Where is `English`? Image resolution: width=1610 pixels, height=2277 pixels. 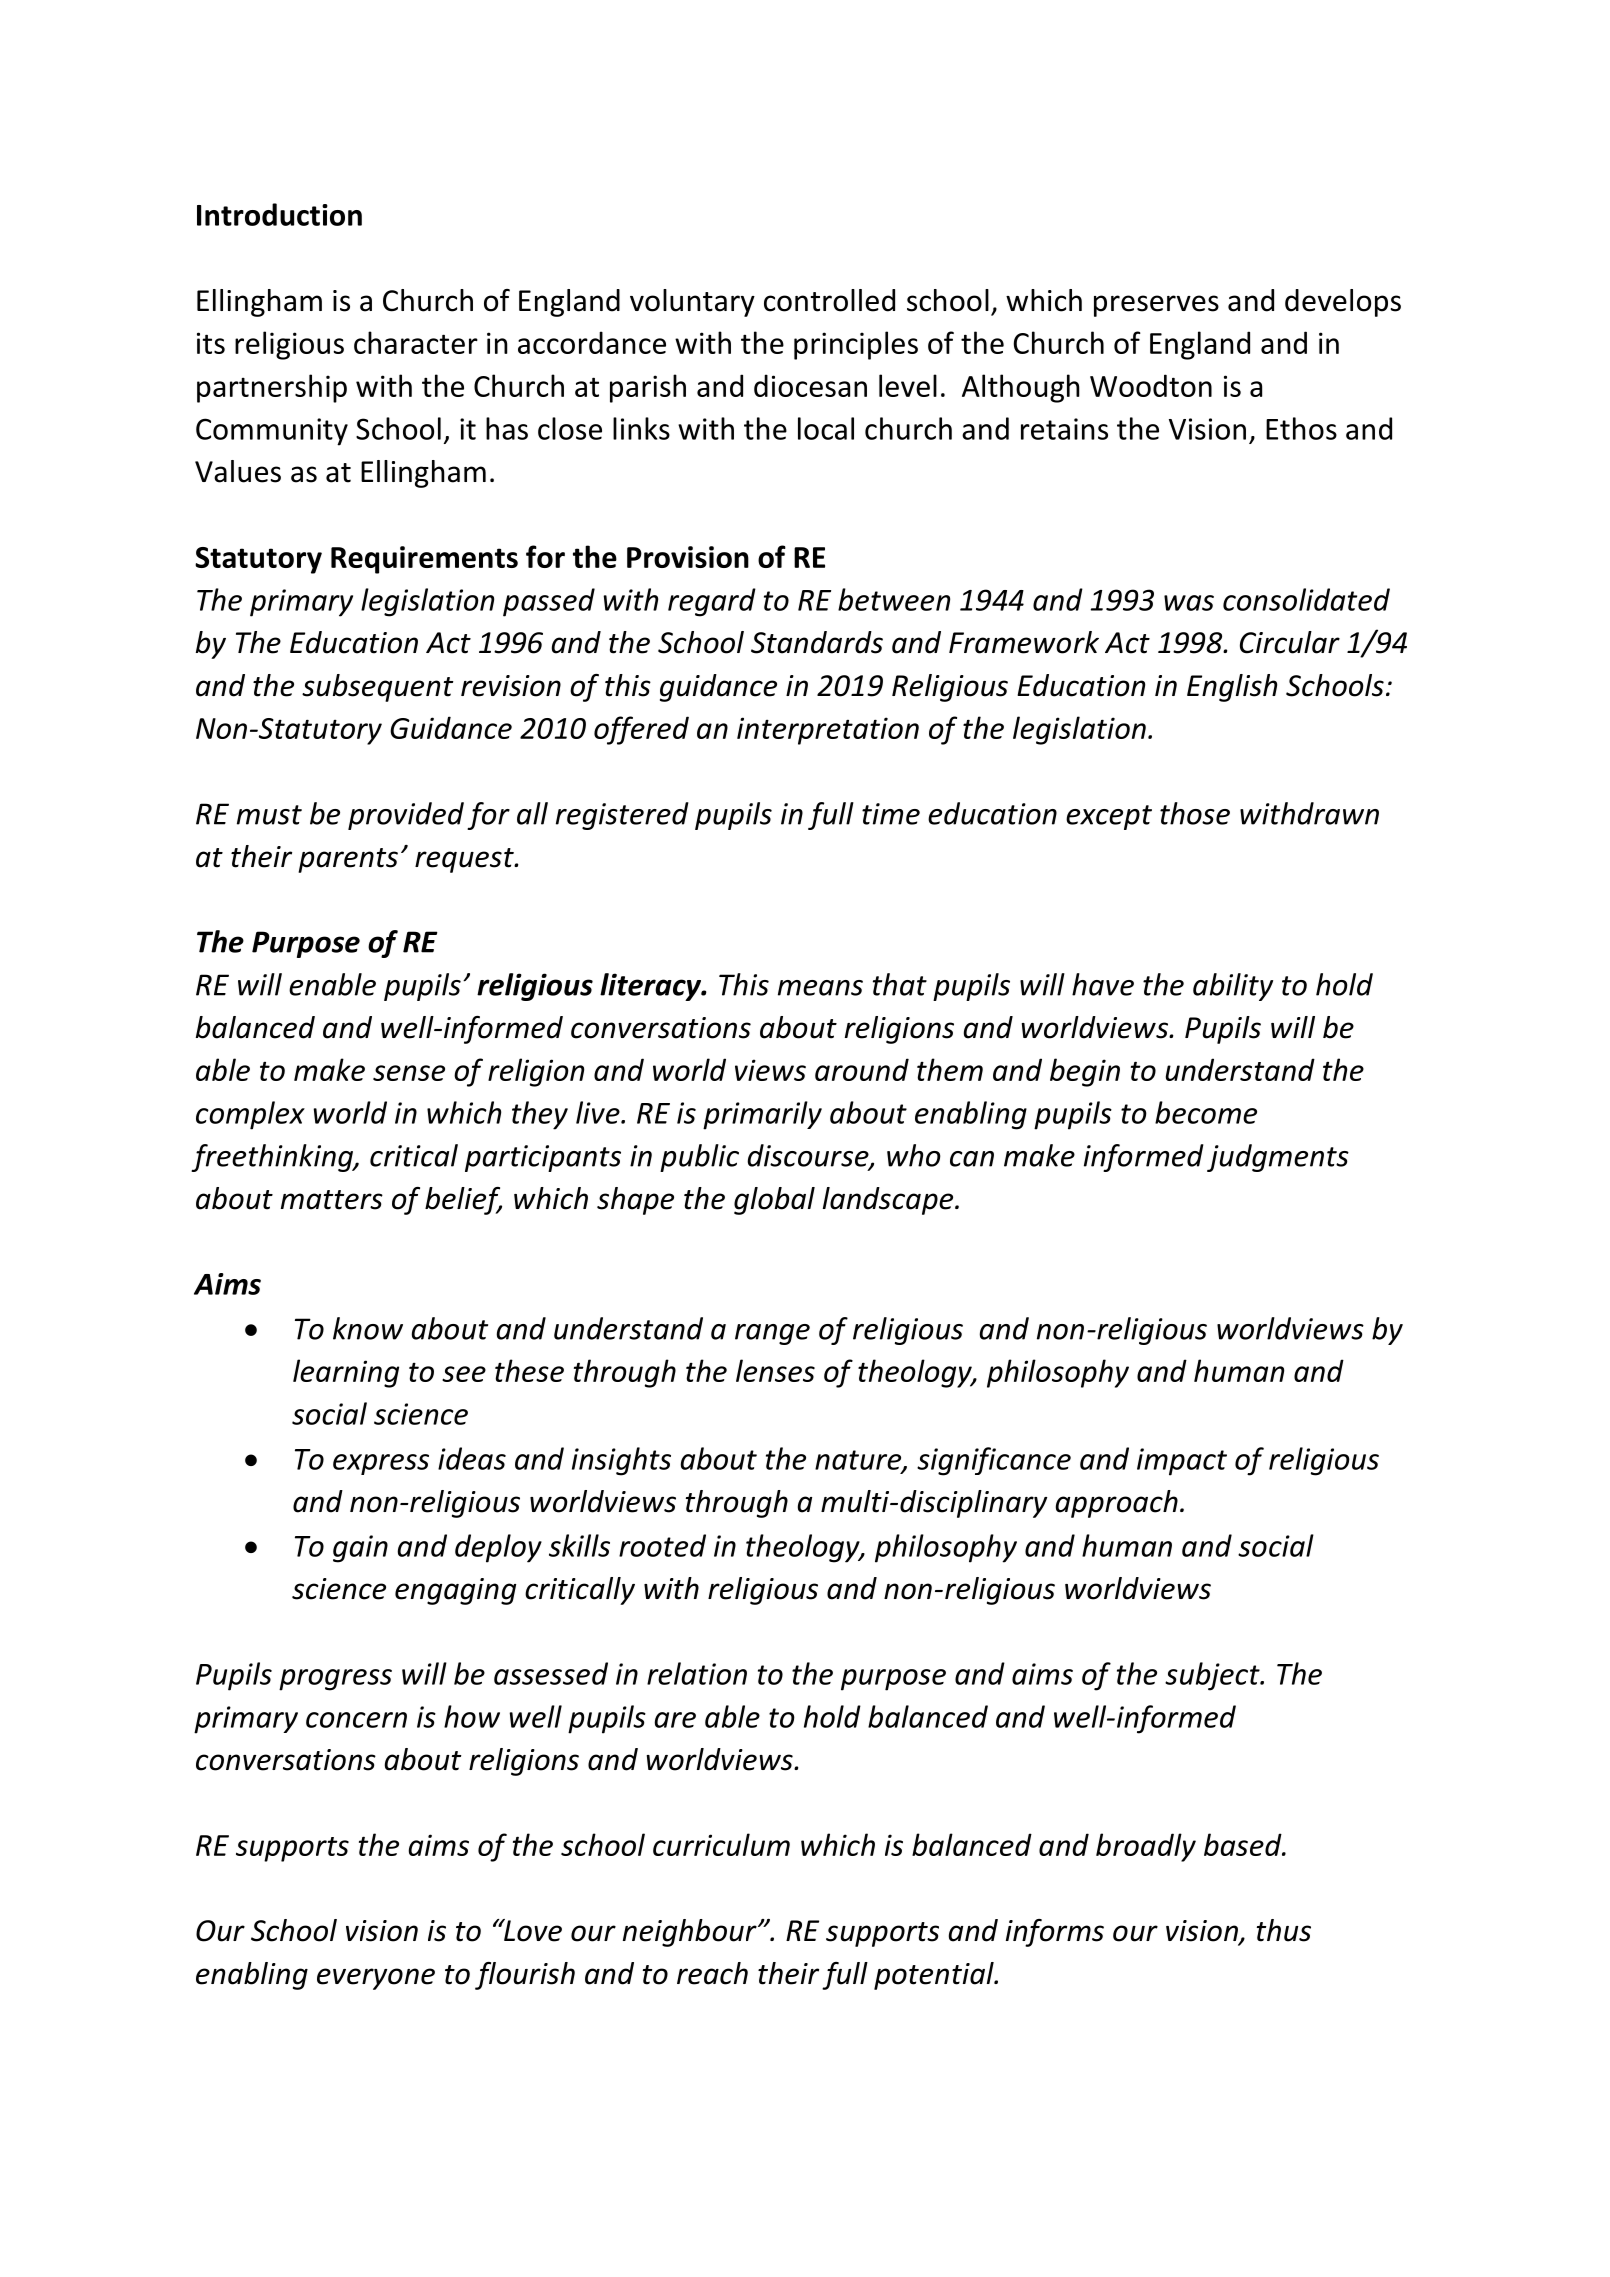 English is located at coordinates (1232, 688).
